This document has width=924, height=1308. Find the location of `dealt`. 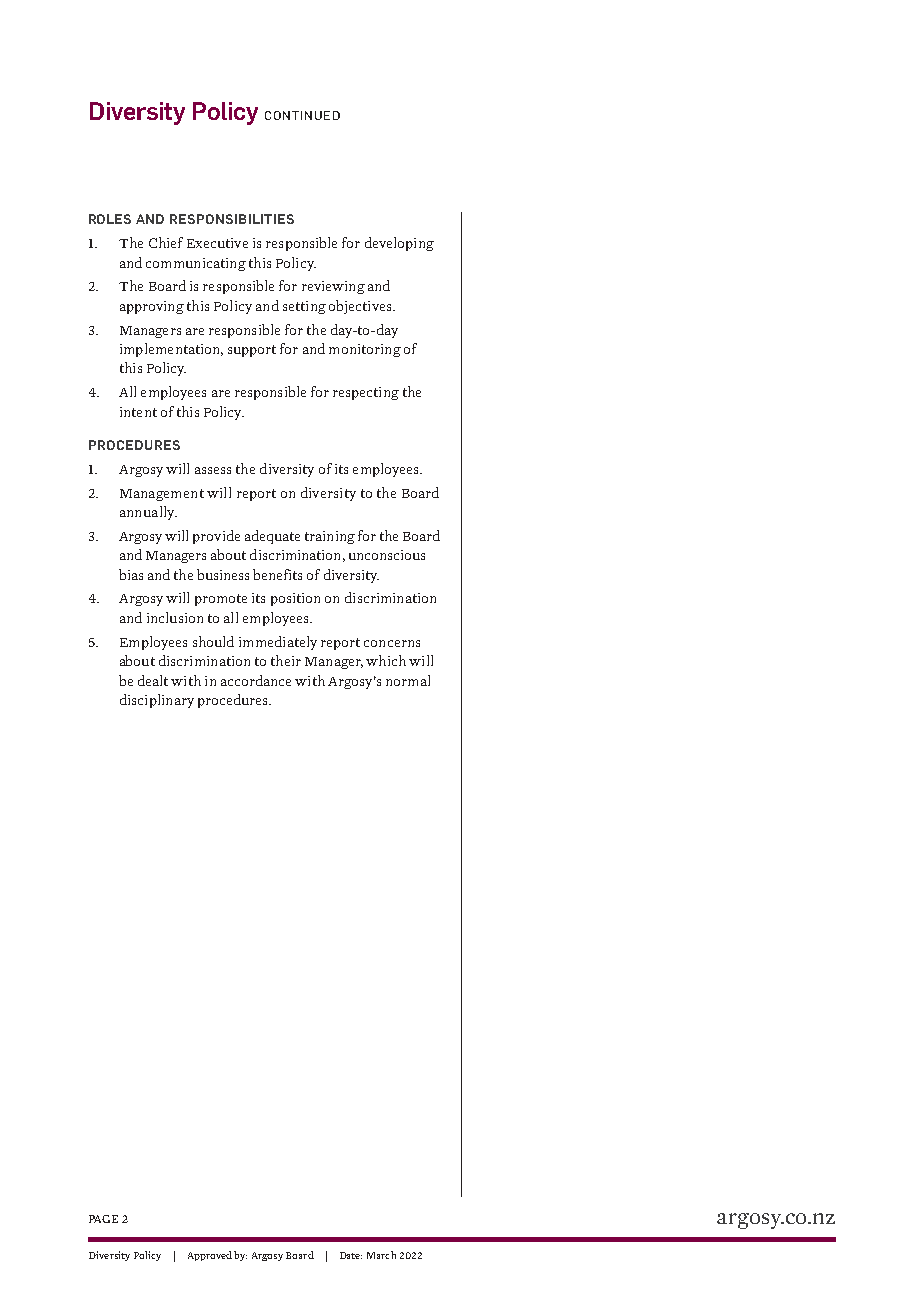

dealt is located at coordinates (153, 680).
